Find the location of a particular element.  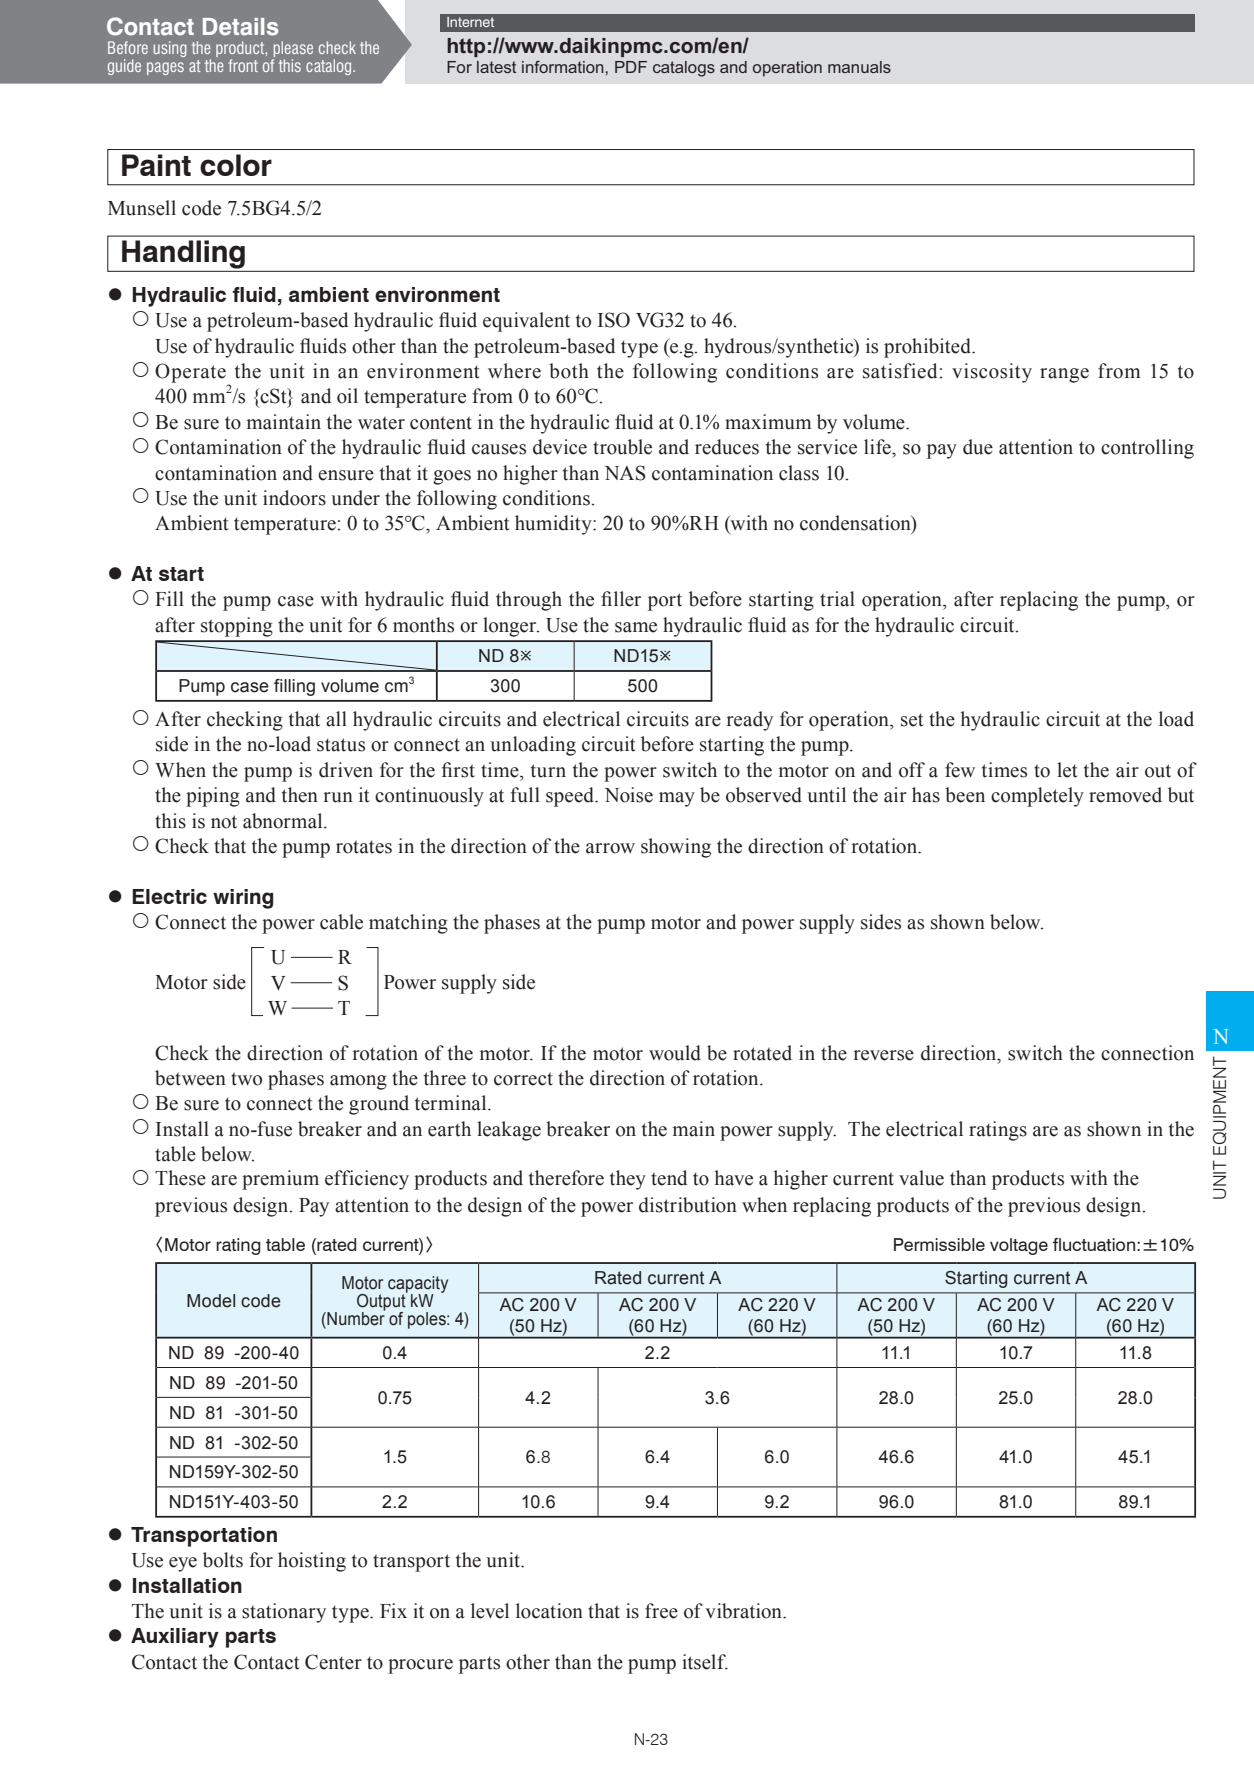

stationary is located at coordinates (284, 1613).
